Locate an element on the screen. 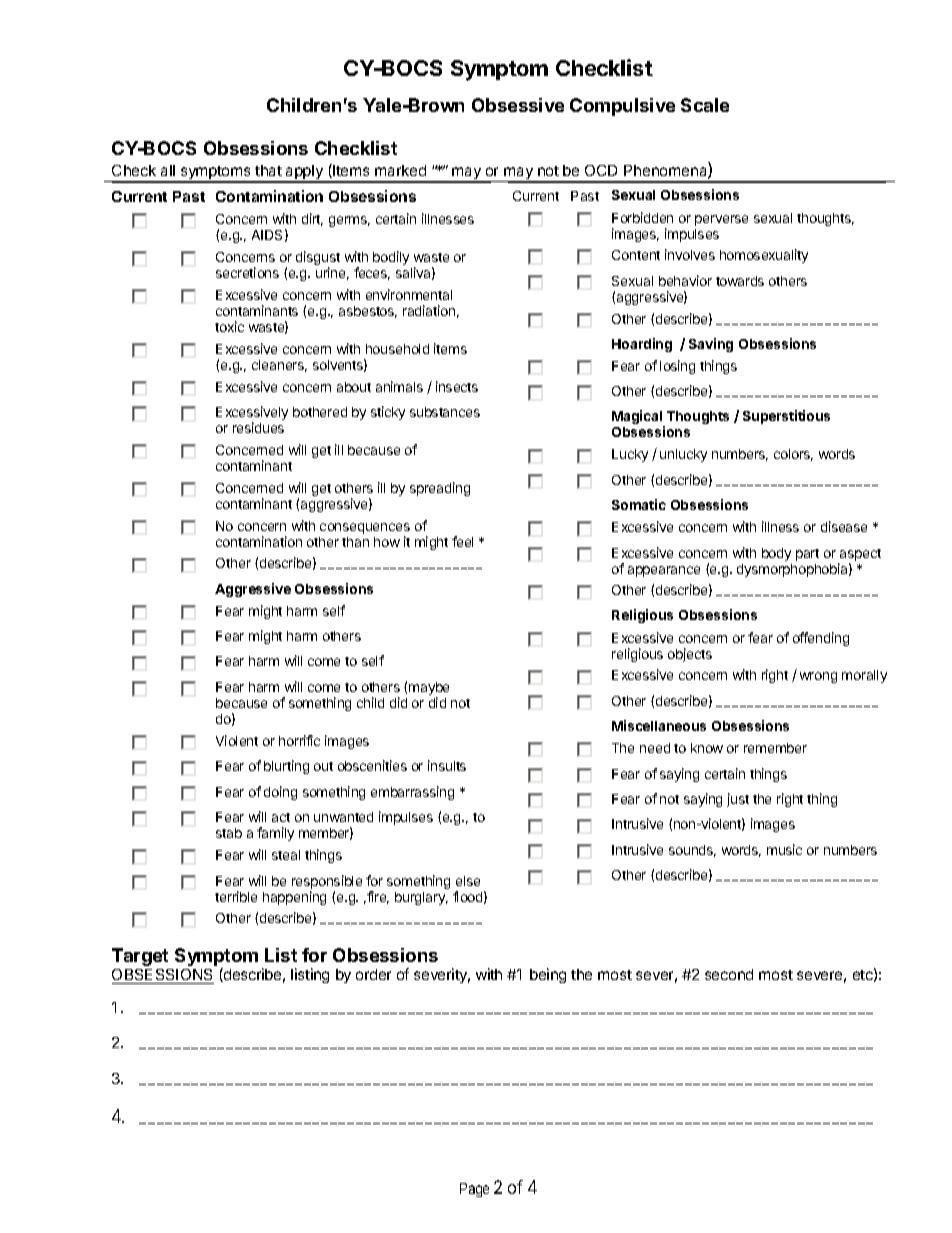 This screenshot has height=1233, width=952. Scale is located at coordinates (705, 105).
